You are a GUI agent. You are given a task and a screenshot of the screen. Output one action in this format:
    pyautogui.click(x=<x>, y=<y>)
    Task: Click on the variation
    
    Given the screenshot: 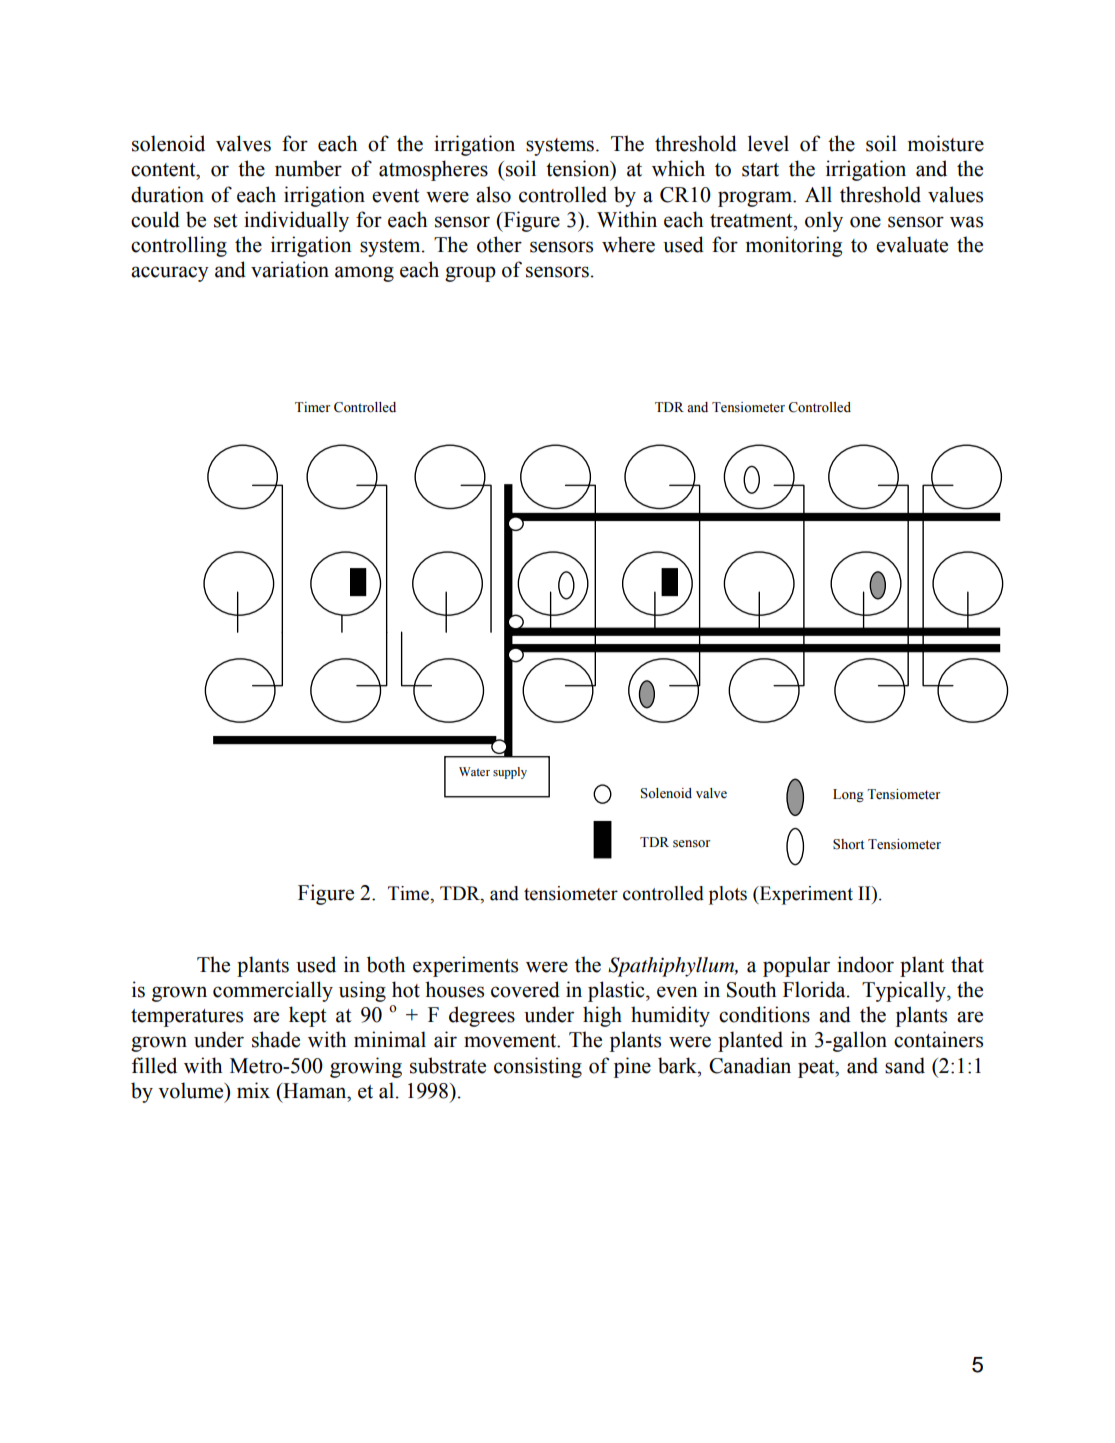 What is the action you would take?
    pyautogui.click(x=290, y=269)
